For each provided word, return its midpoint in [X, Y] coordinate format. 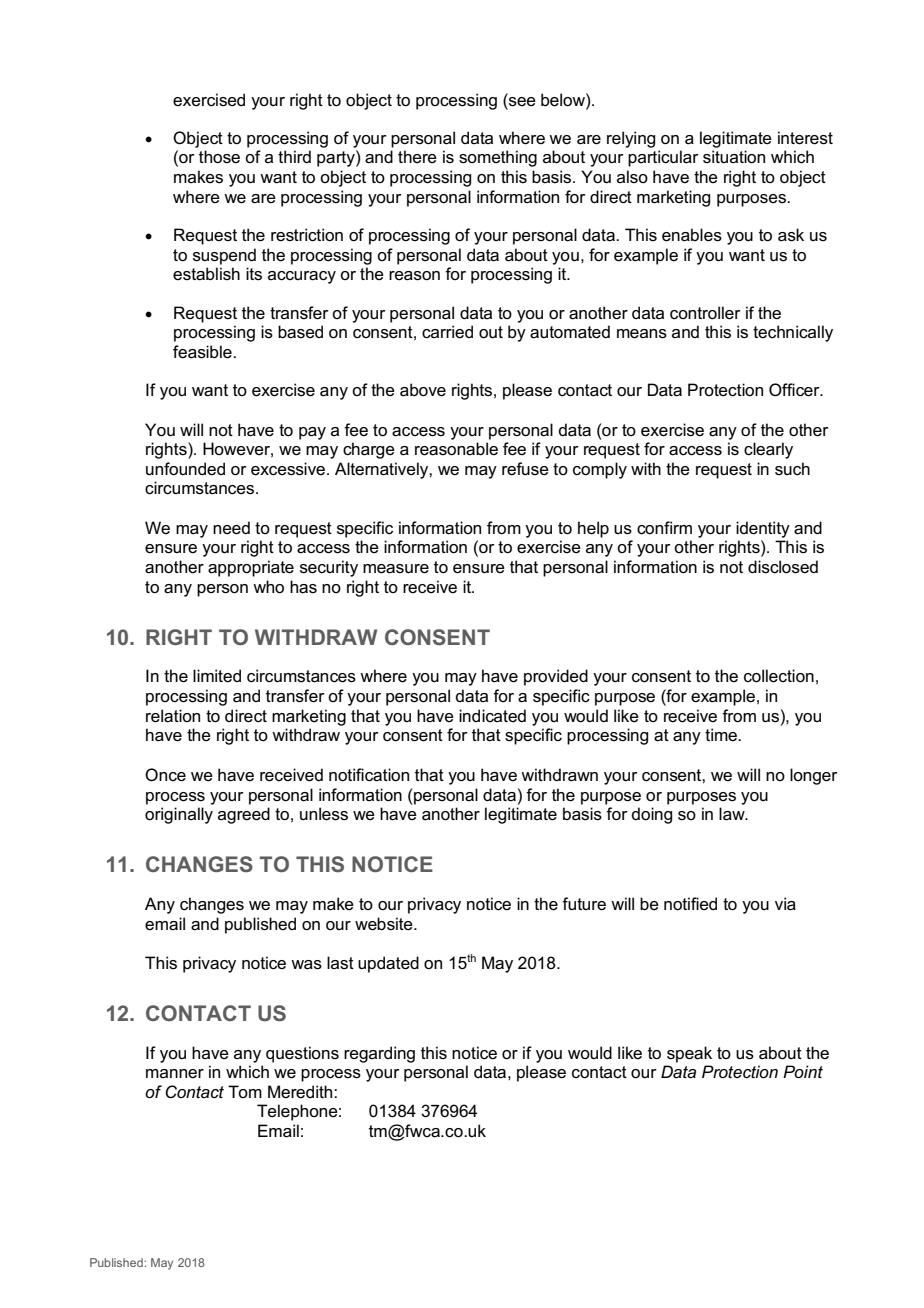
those [219, 157]
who [268, 587]
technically [793, 333]
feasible [203, 352]
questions [302, 1054]
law [733, 814]
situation [734, 157]
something [498, 158]
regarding [379, 1054]
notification [369, 775]
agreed [244, 815]
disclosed [783, 567]
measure [396, 569]
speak [689, 1054]
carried [447, 332]
